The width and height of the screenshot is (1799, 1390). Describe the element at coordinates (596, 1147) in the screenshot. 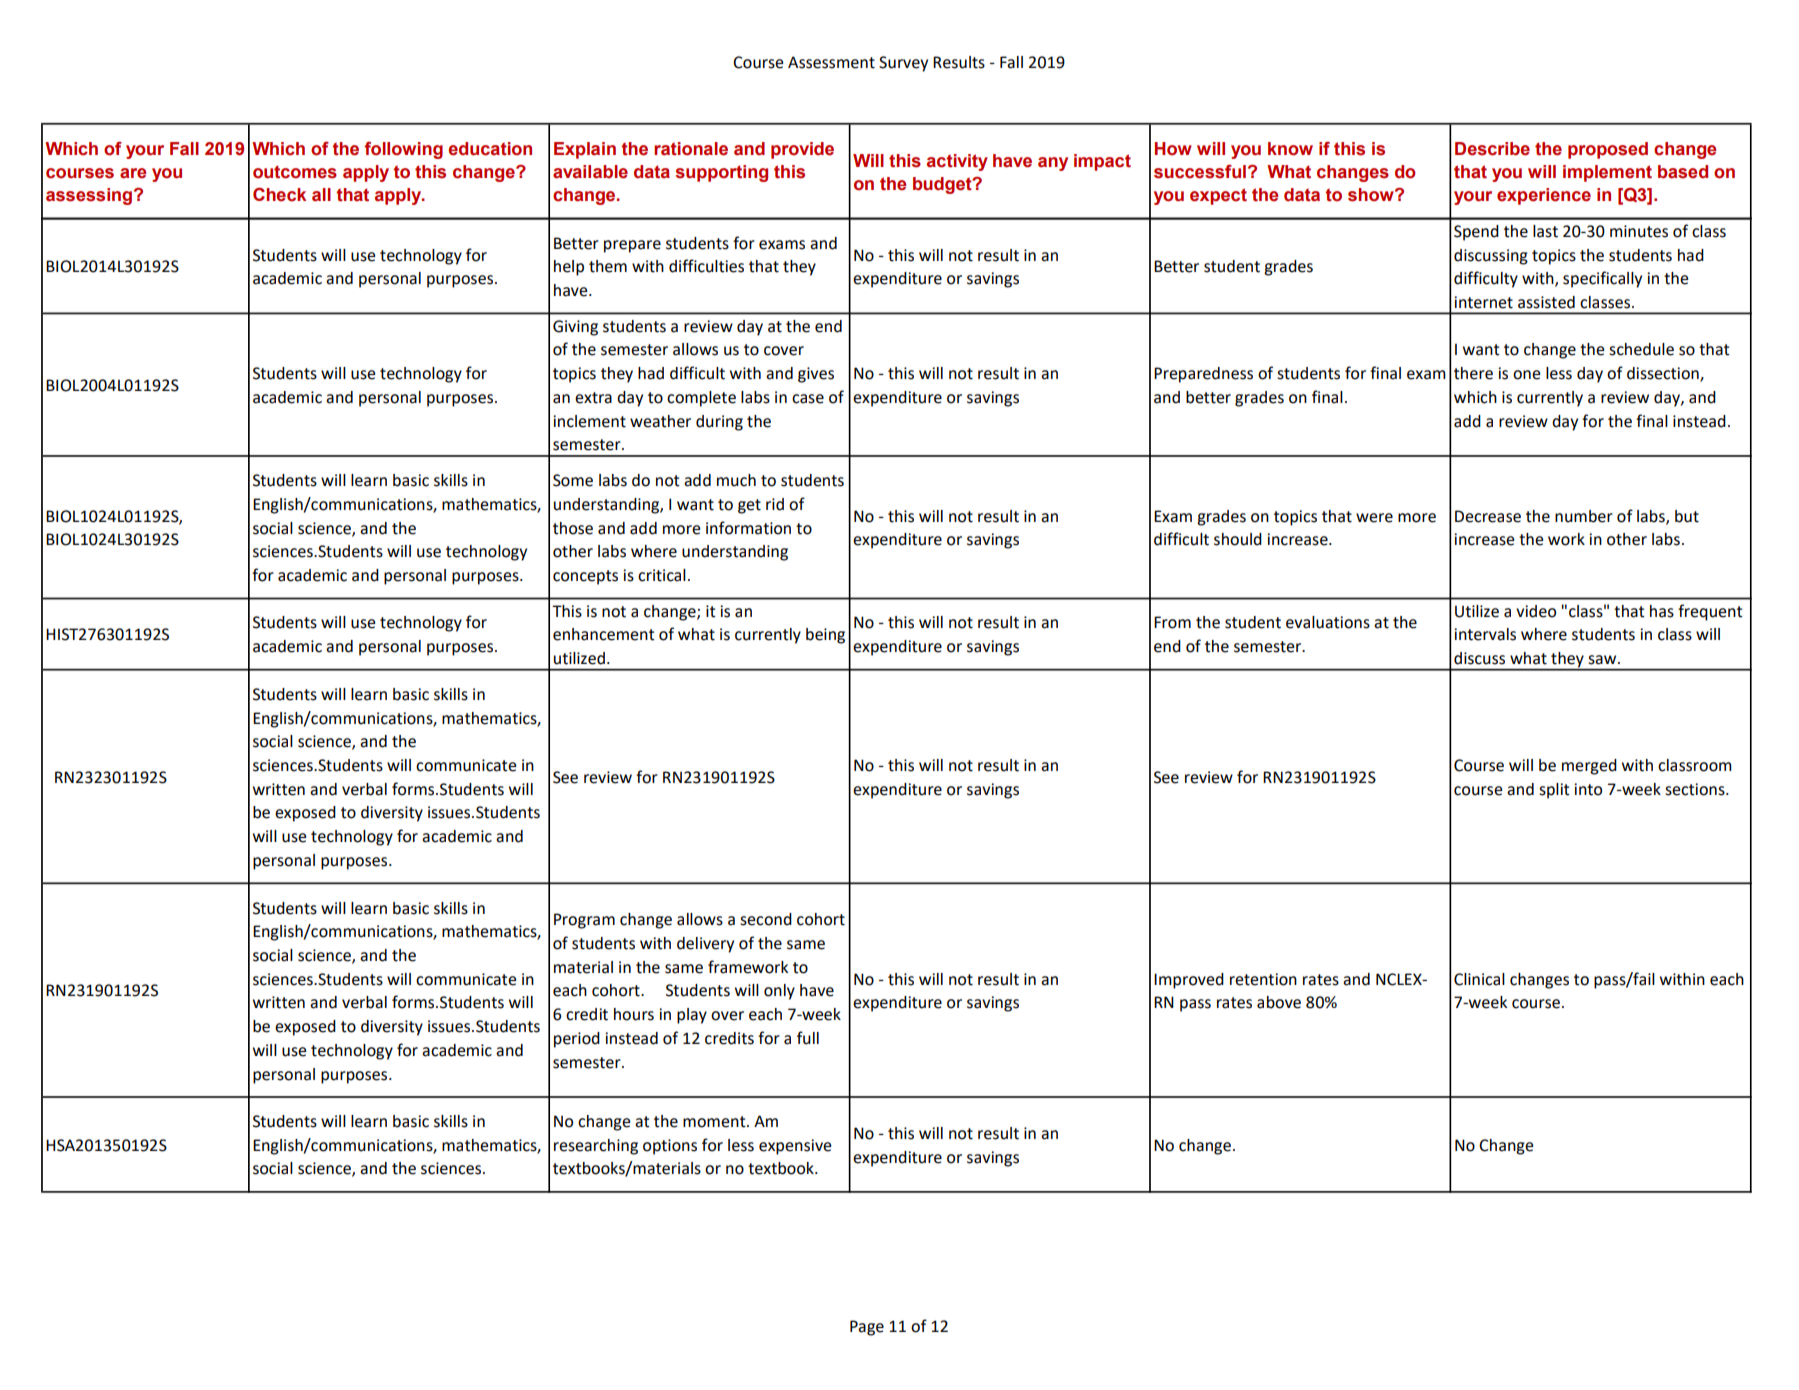

I see `researching` at that location.
